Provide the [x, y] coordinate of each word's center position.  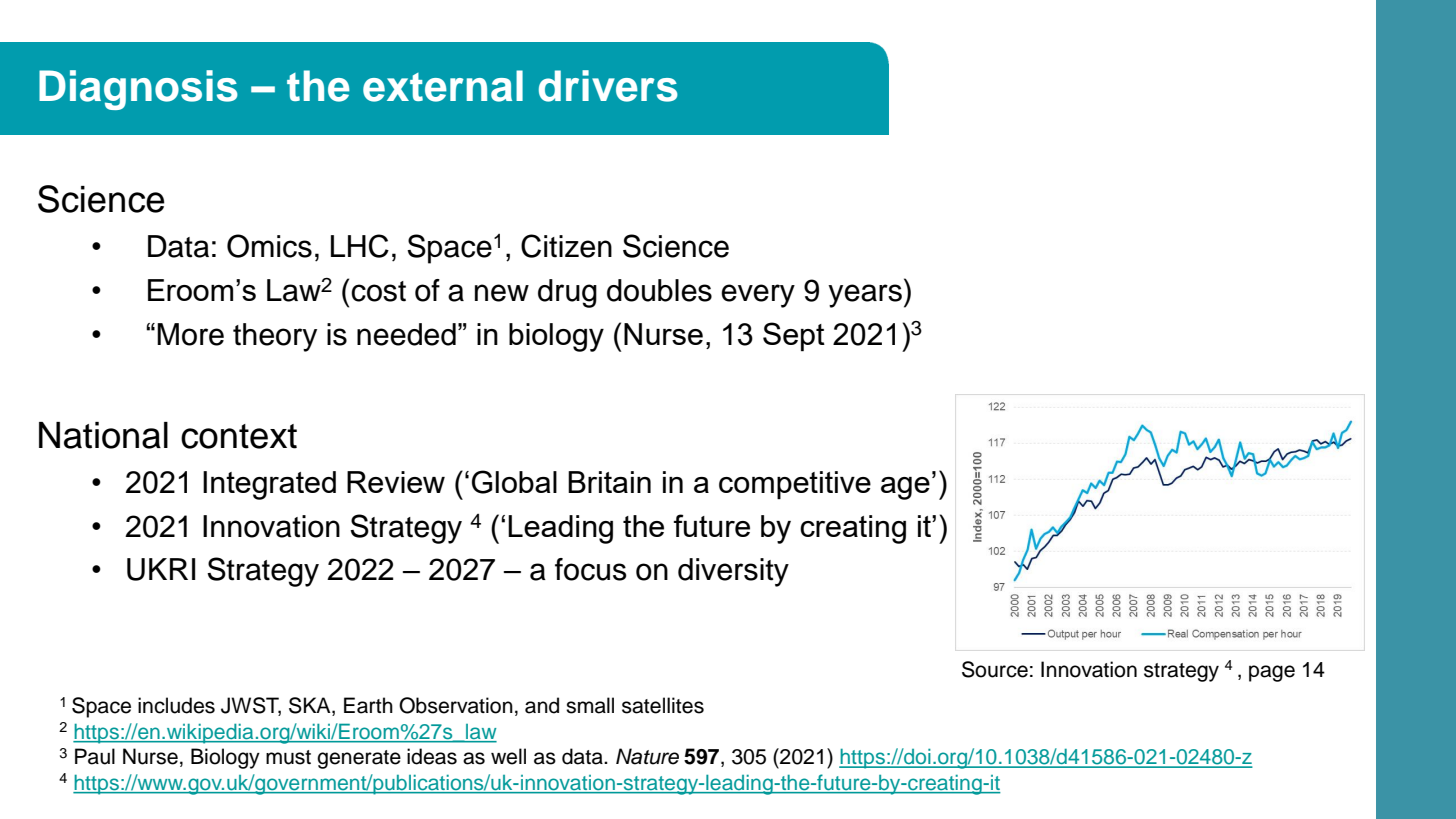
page [1272, 673]
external [443, 86]
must [288, 757]
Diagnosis [138, 90]
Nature [647, 756]
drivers [608, 86]
